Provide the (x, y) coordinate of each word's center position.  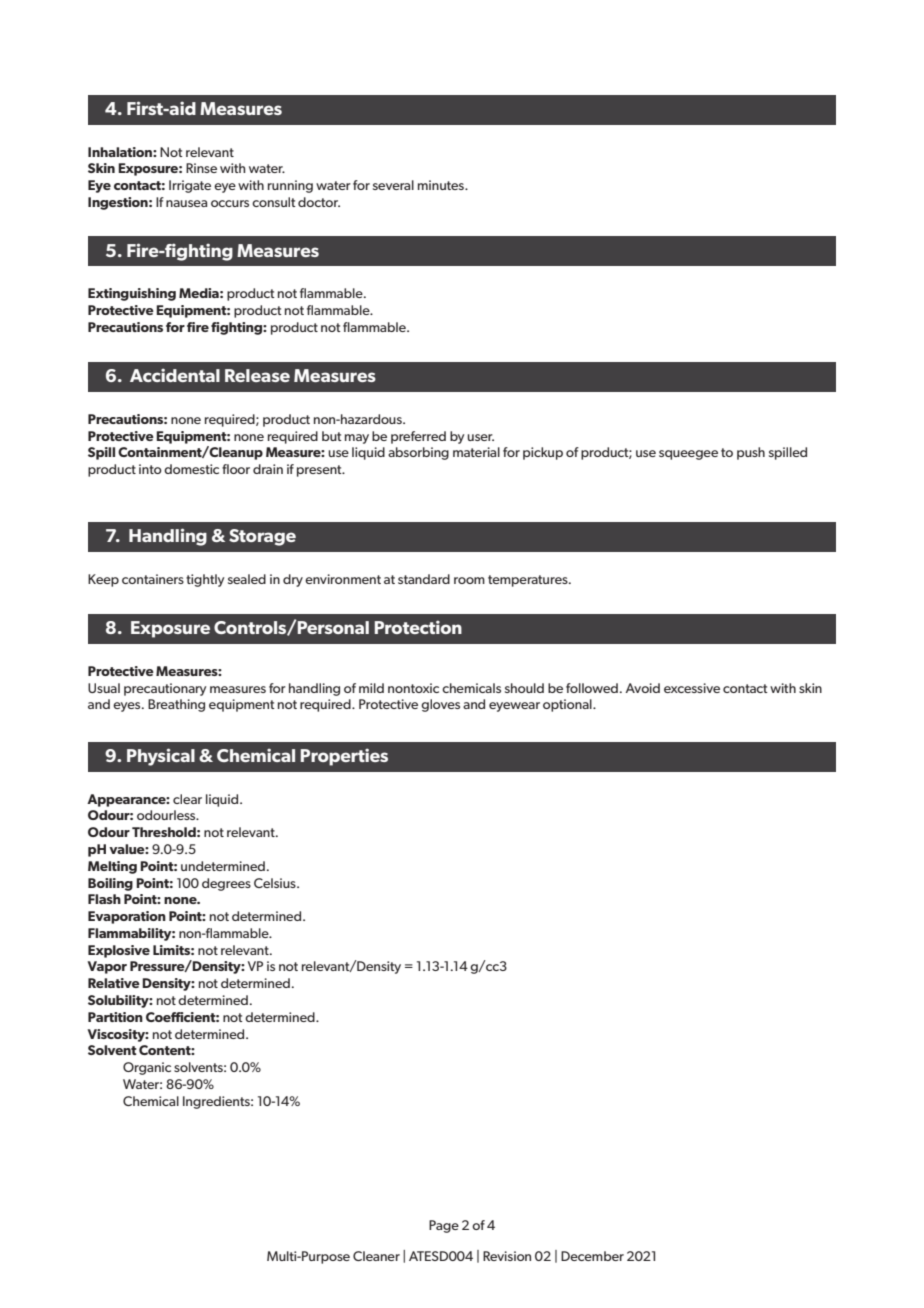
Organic (147, 1068)
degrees (226, 884)
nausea (186, 203)
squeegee (688, 455)
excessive (692, 688)
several (393, 185)
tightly (205, 580)
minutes (442, 185)
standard (424, 579)
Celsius (276, 883)
